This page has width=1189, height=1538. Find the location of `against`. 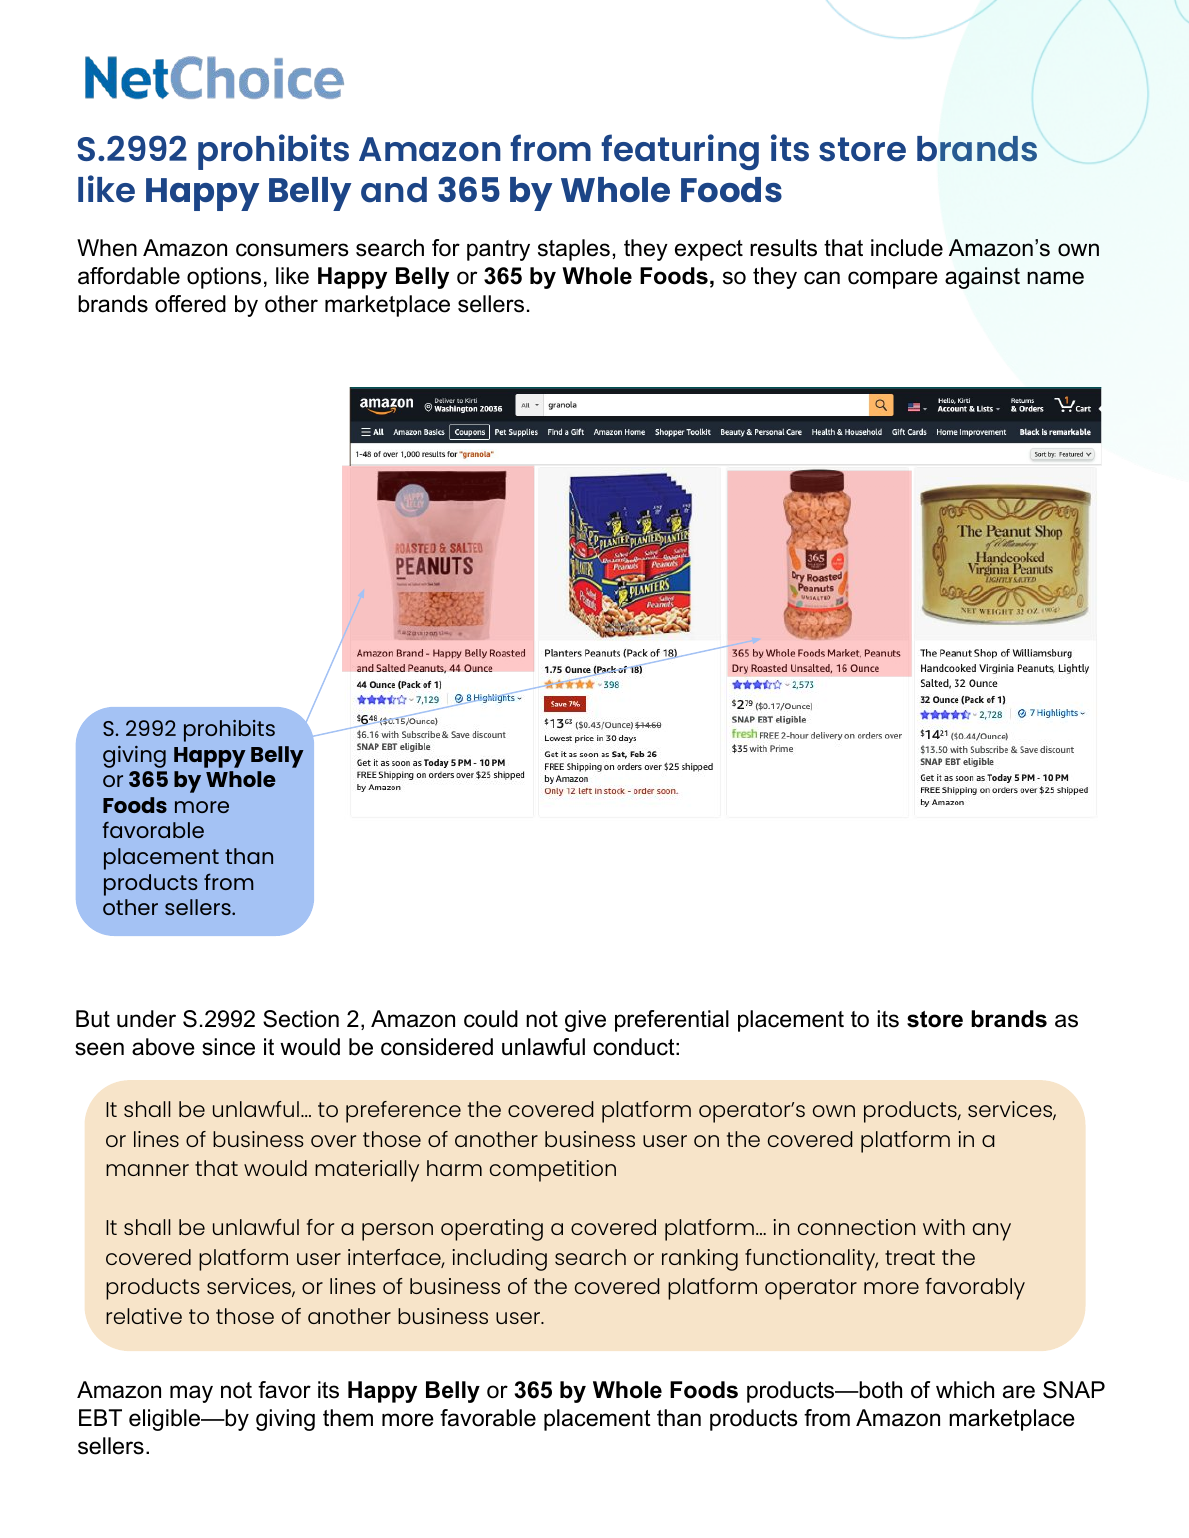

against is located at coordinates (982, 278).
